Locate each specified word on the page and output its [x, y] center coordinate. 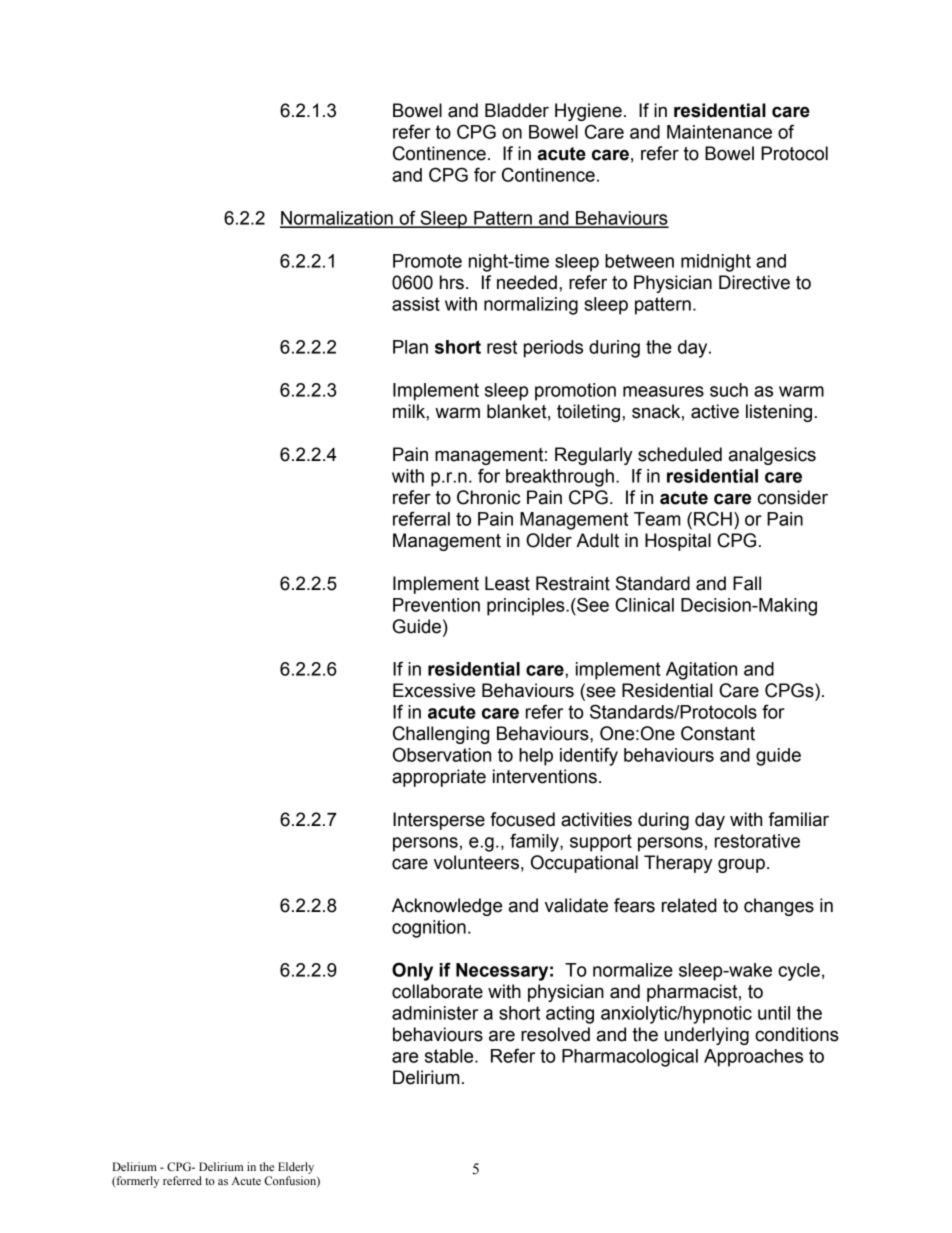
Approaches [753, 1058]
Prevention [436, 605]
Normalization [337, 219]
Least [507, 583]
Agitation [701, 671]
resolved [555, 1034]
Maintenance [719, 132]
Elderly [296, 1168]
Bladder [517, 110]
